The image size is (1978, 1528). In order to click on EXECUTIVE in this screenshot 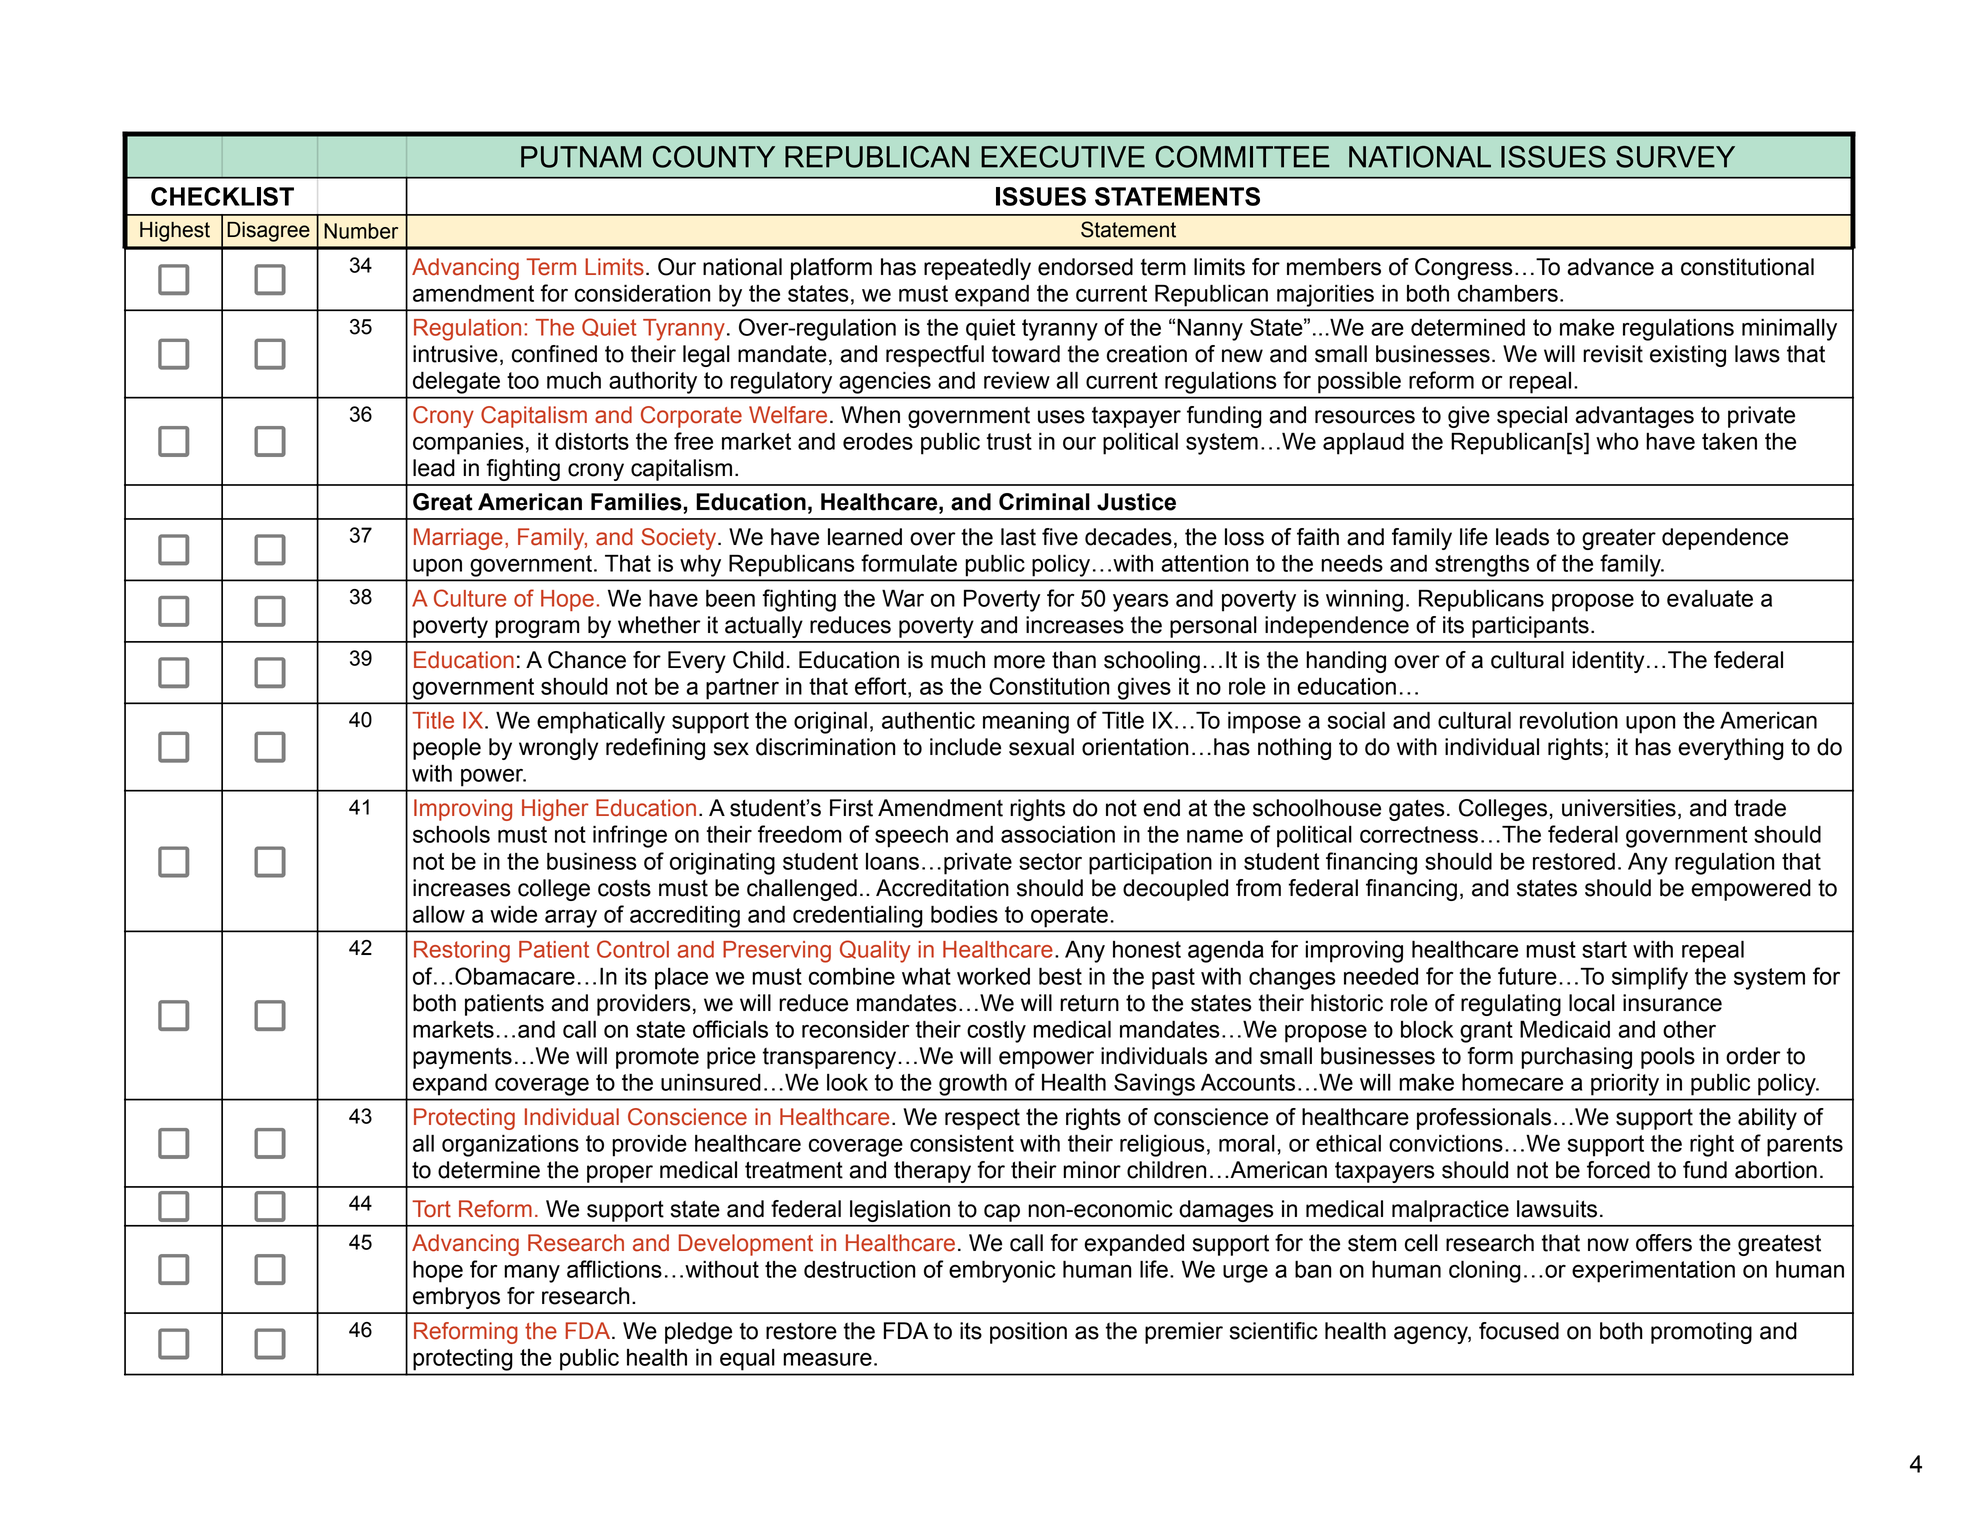, I will do `click(1063, 157)`.
